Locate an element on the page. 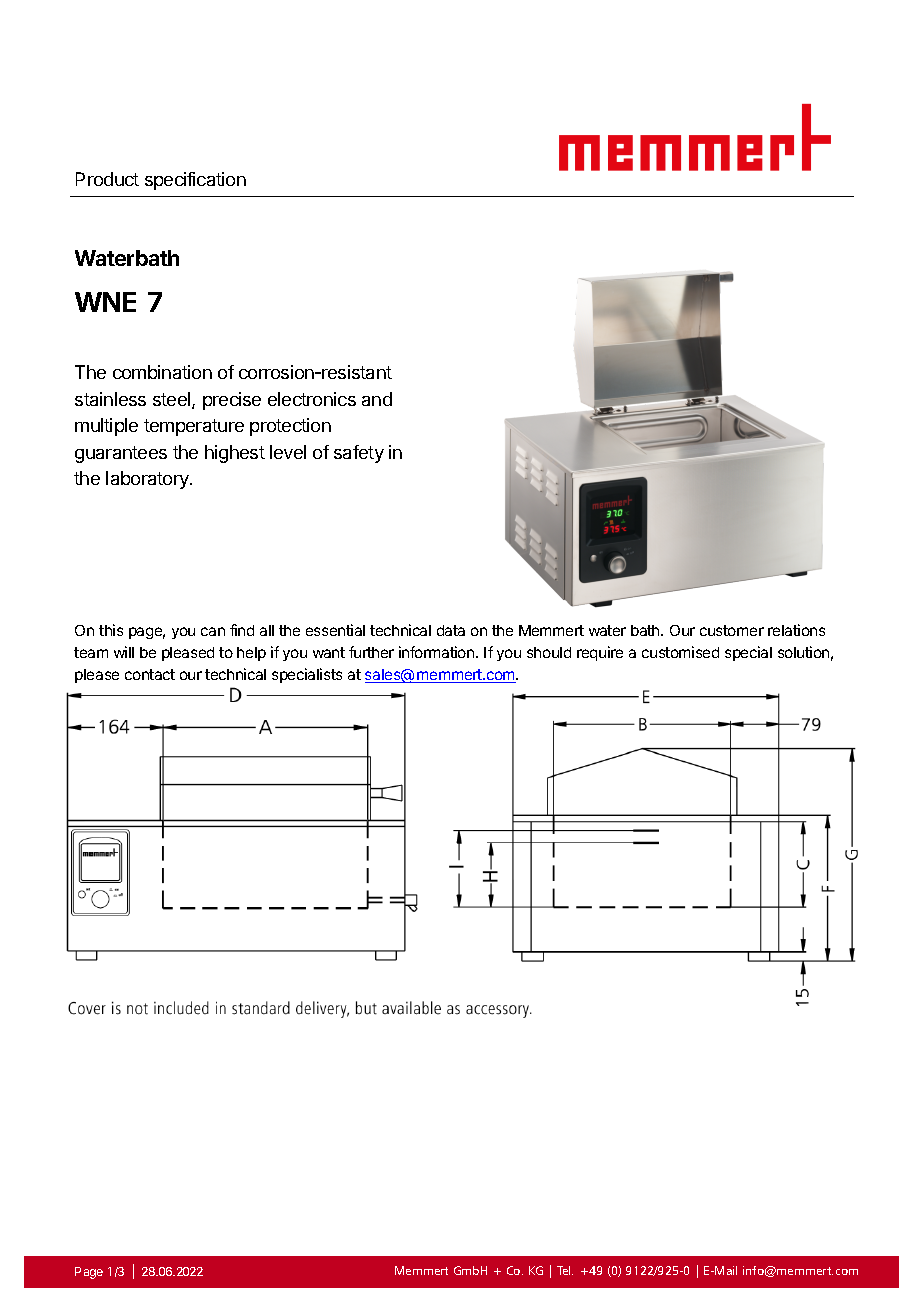 The image size is (924, 1308). further is located at coordinates (371, 652).
